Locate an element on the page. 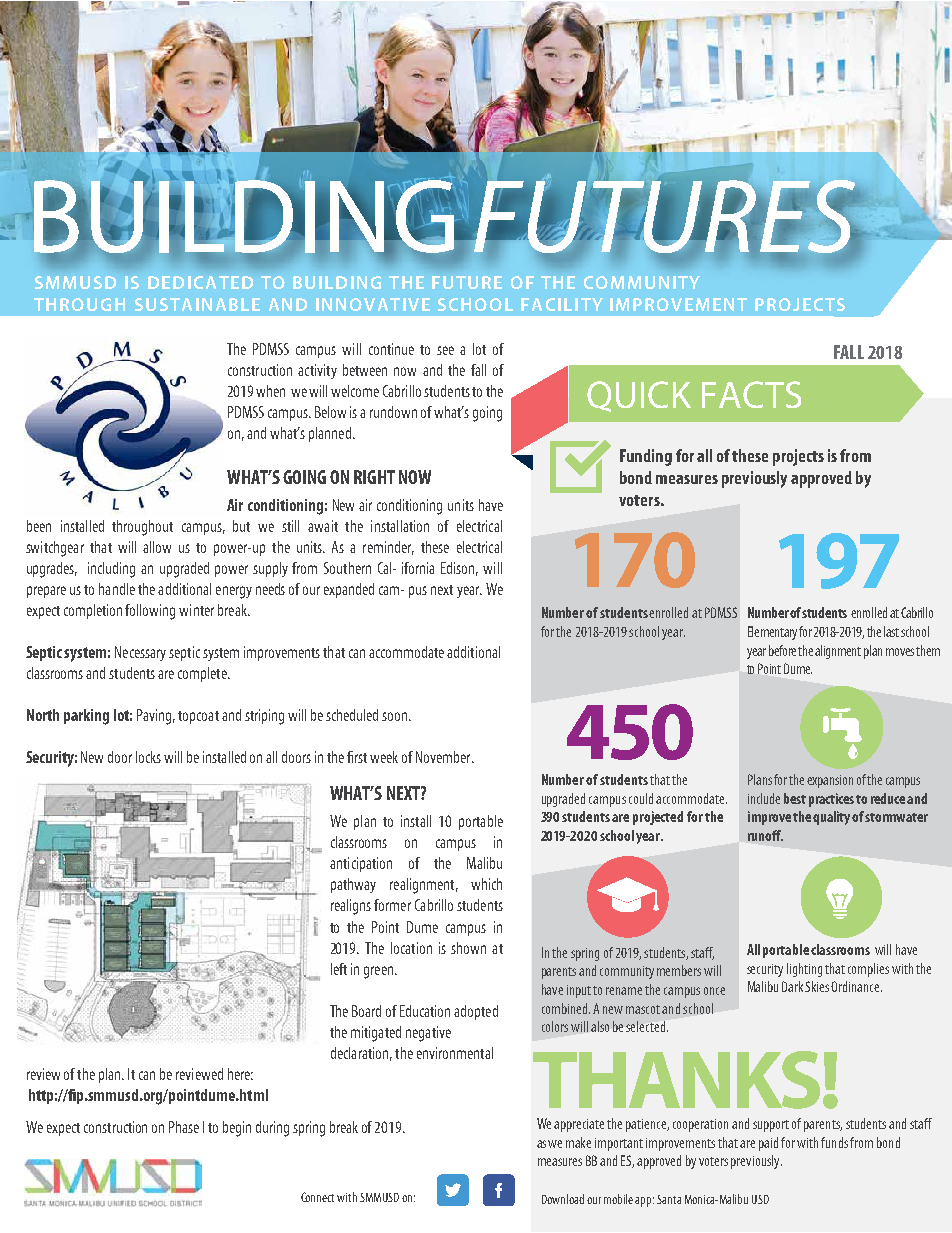  Elementary is located at coordinates (772, 633).
